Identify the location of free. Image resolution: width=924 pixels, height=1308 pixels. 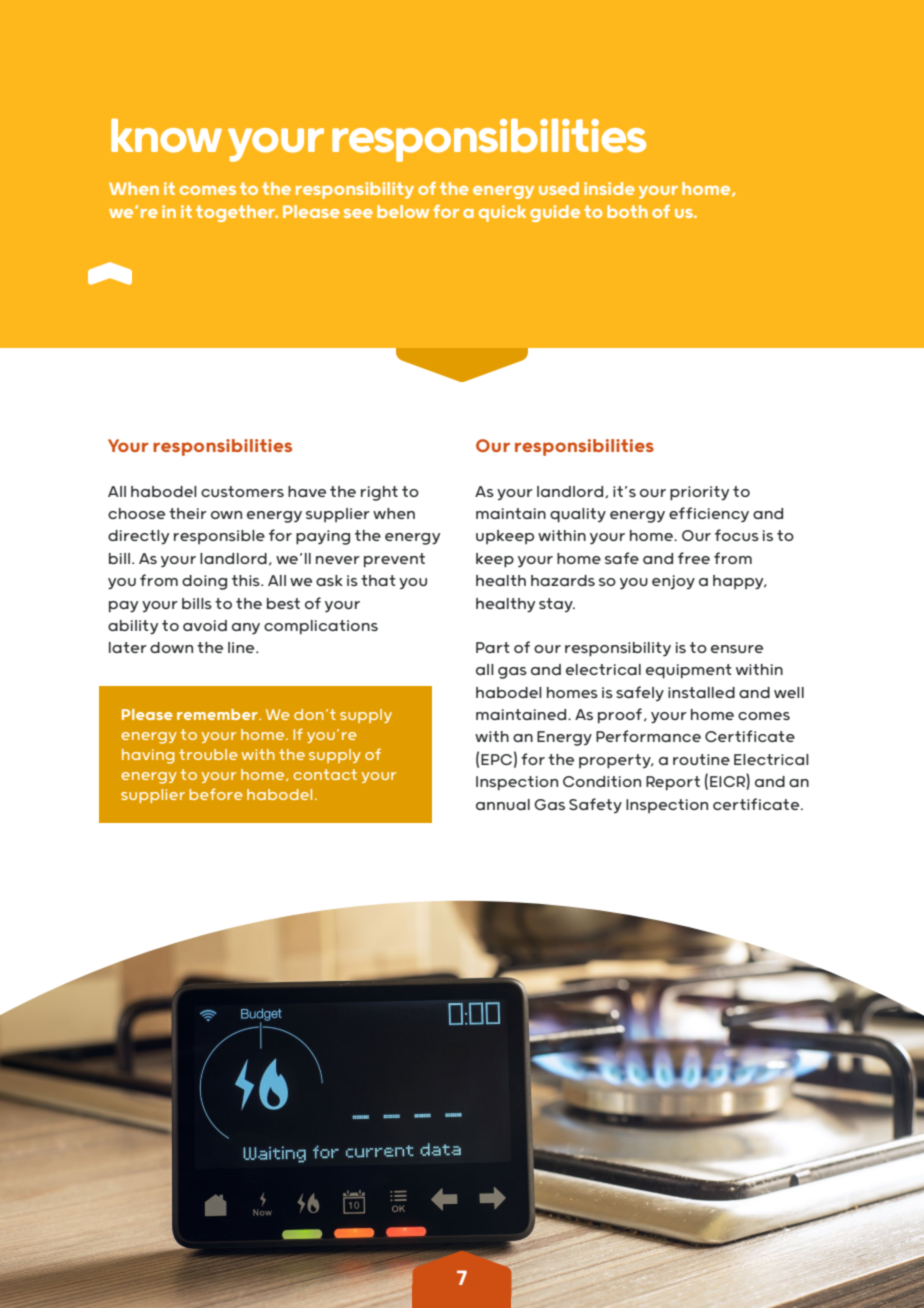
(694, 558).
